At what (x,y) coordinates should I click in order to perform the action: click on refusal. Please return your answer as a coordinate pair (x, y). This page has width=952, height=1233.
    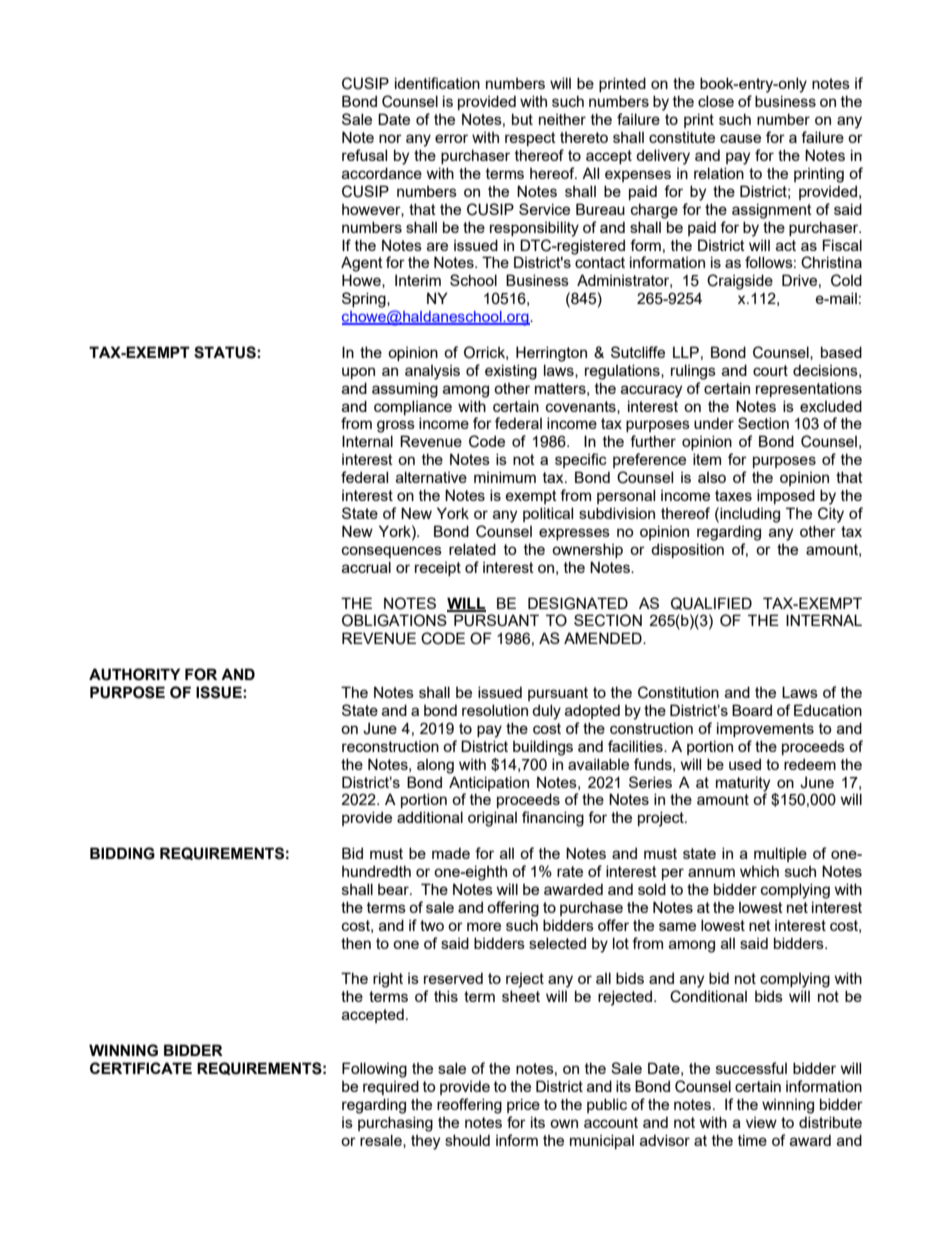
    Looking at the image, I should click on (364, 155).
